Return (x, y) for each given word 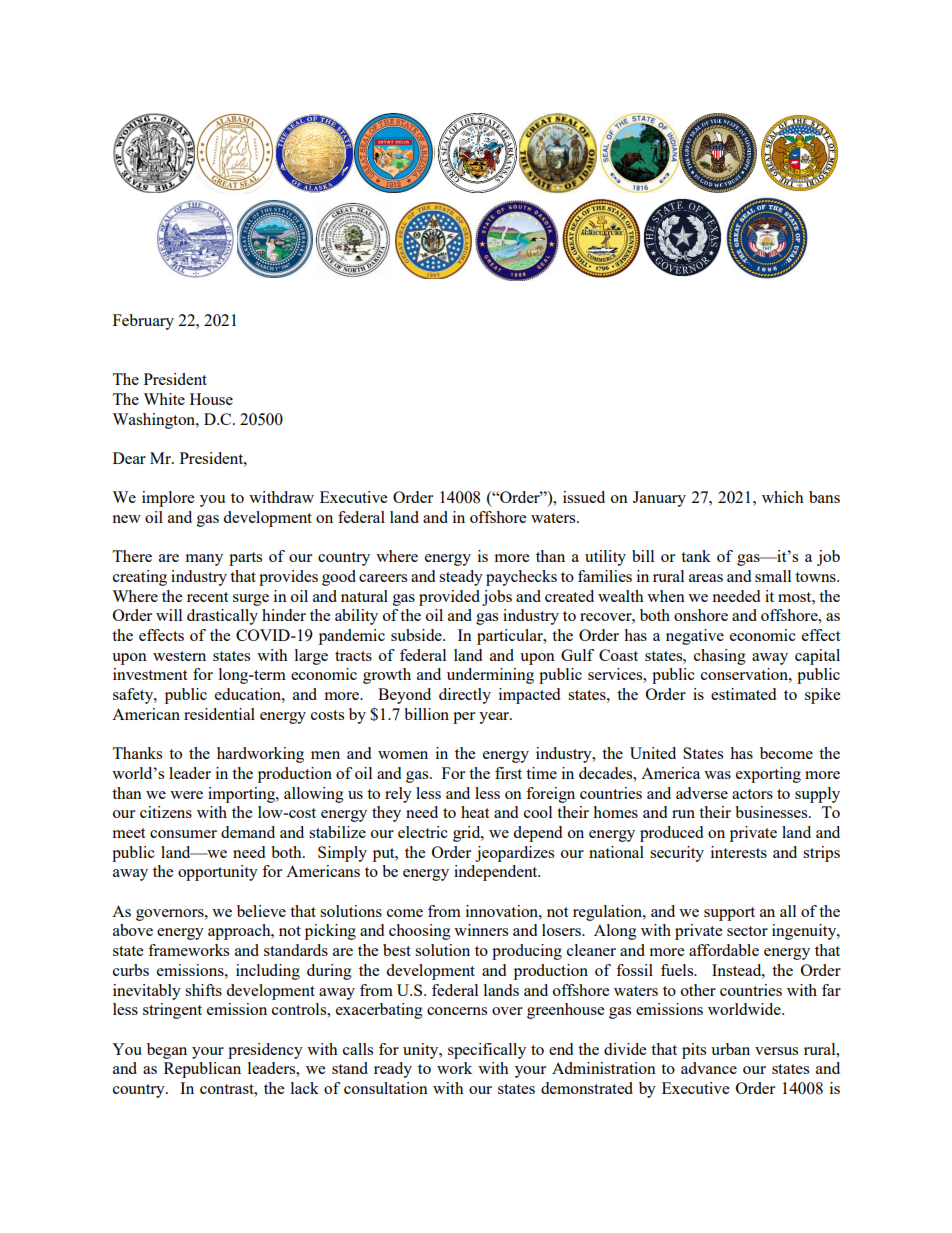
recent (207, 597)
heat (475, 812)
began (167, 1051)
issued (584, 497)
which (783, 497)
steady (461, 578)
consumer (183, 834)
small (773, 576)
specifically (487, 1051)
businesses (772, 812)
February (143, 322)
